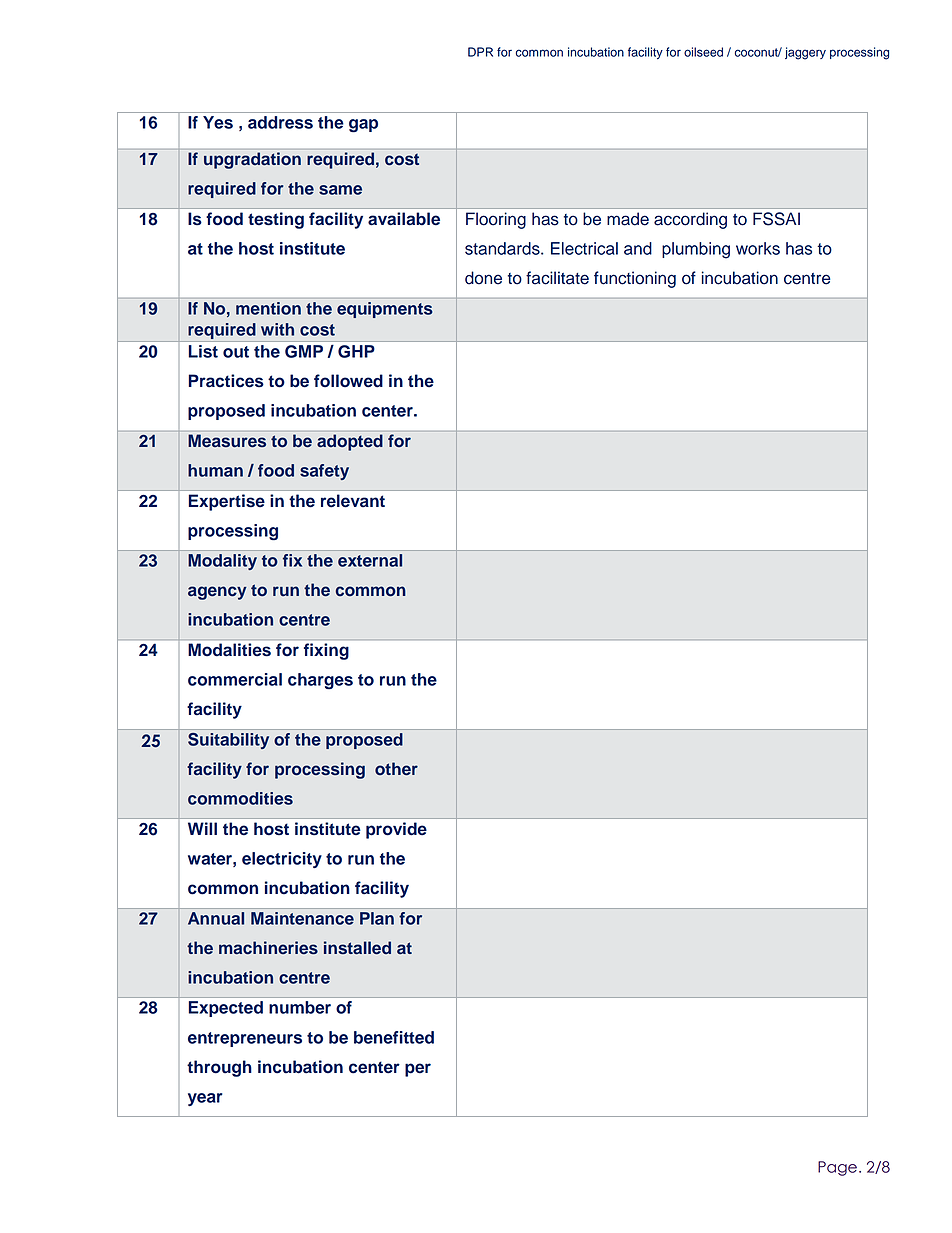 The height and width of the screenshot is (1233, 952). What do you see at coordinates (394, 1037) in the screenshot?
I see `benefitted` at bounding box center [394, 1037].
